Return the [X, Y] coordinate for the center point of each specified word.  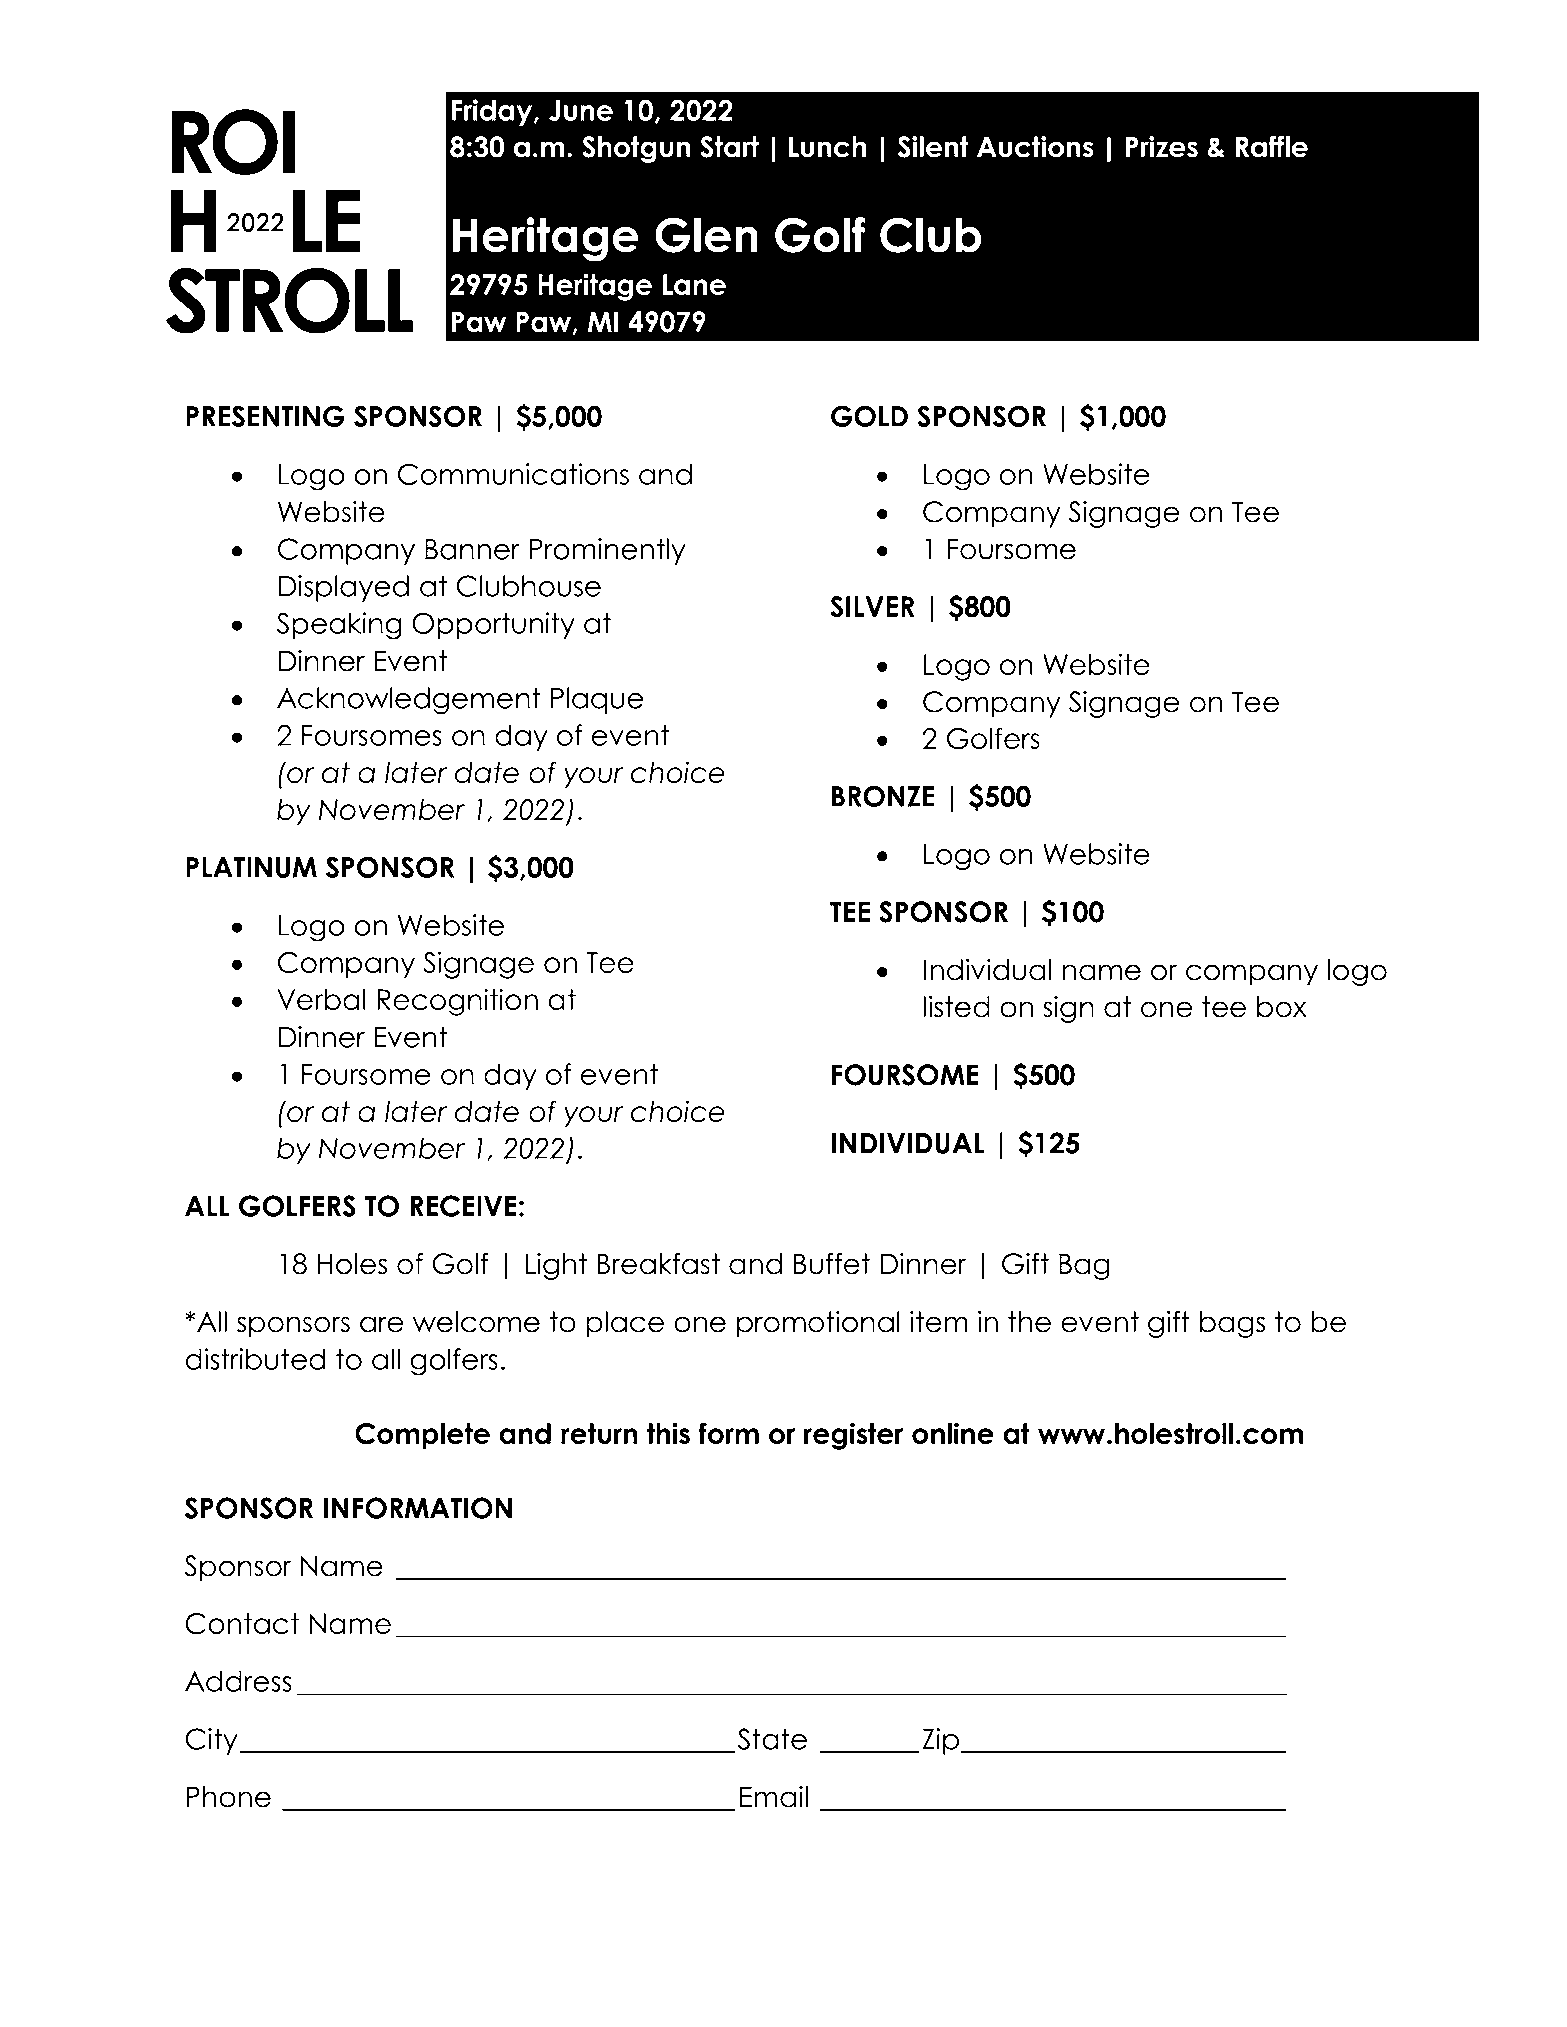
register [853, 1436]
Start [729, 147]
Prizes [1162, 147]
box [1282, 1007]
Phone [228, 1797]
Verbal [321, 999]
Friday [493, 112]
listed [956, 1007]
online [953, 1433]
